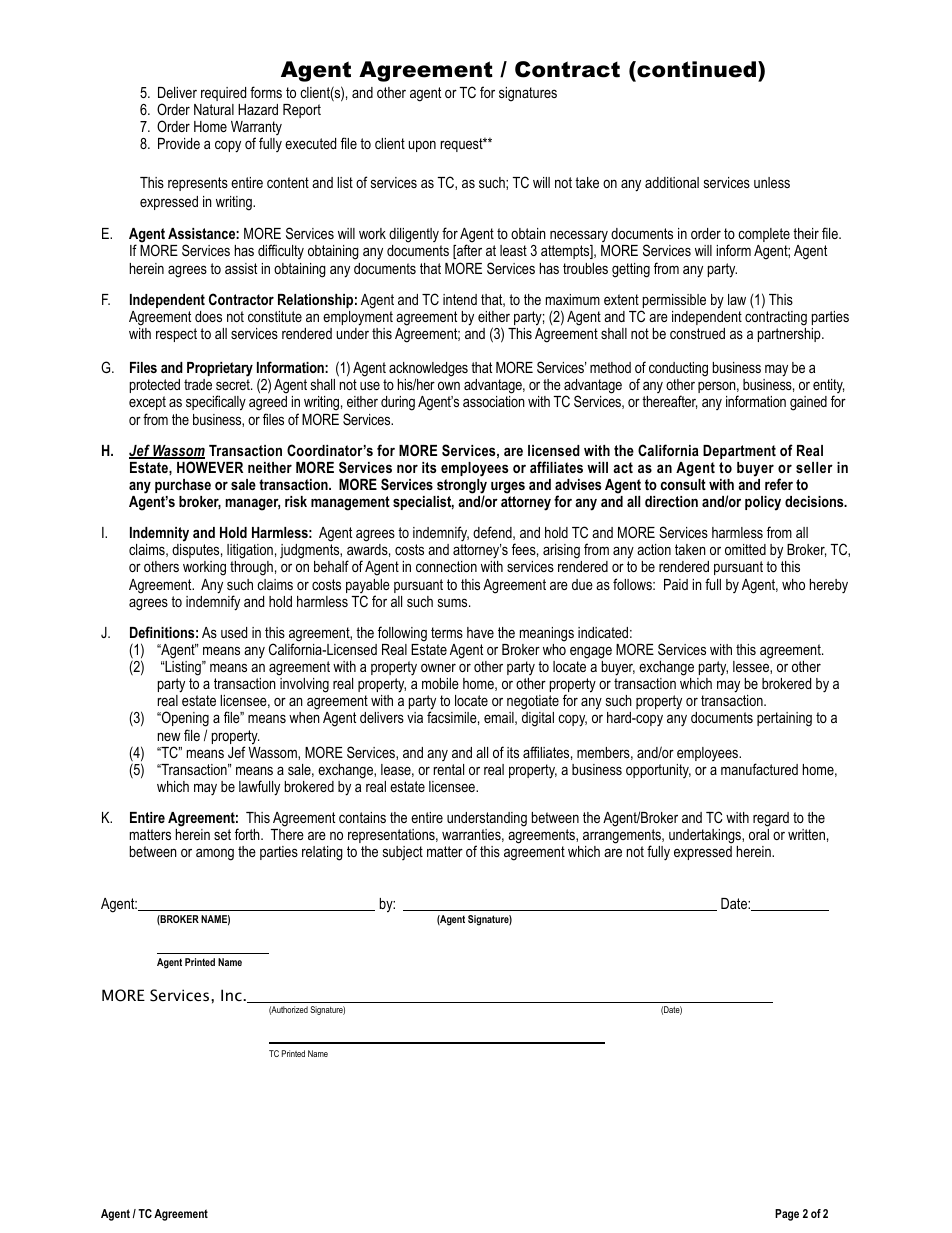  I want to click on oral, so click(759, 834).
